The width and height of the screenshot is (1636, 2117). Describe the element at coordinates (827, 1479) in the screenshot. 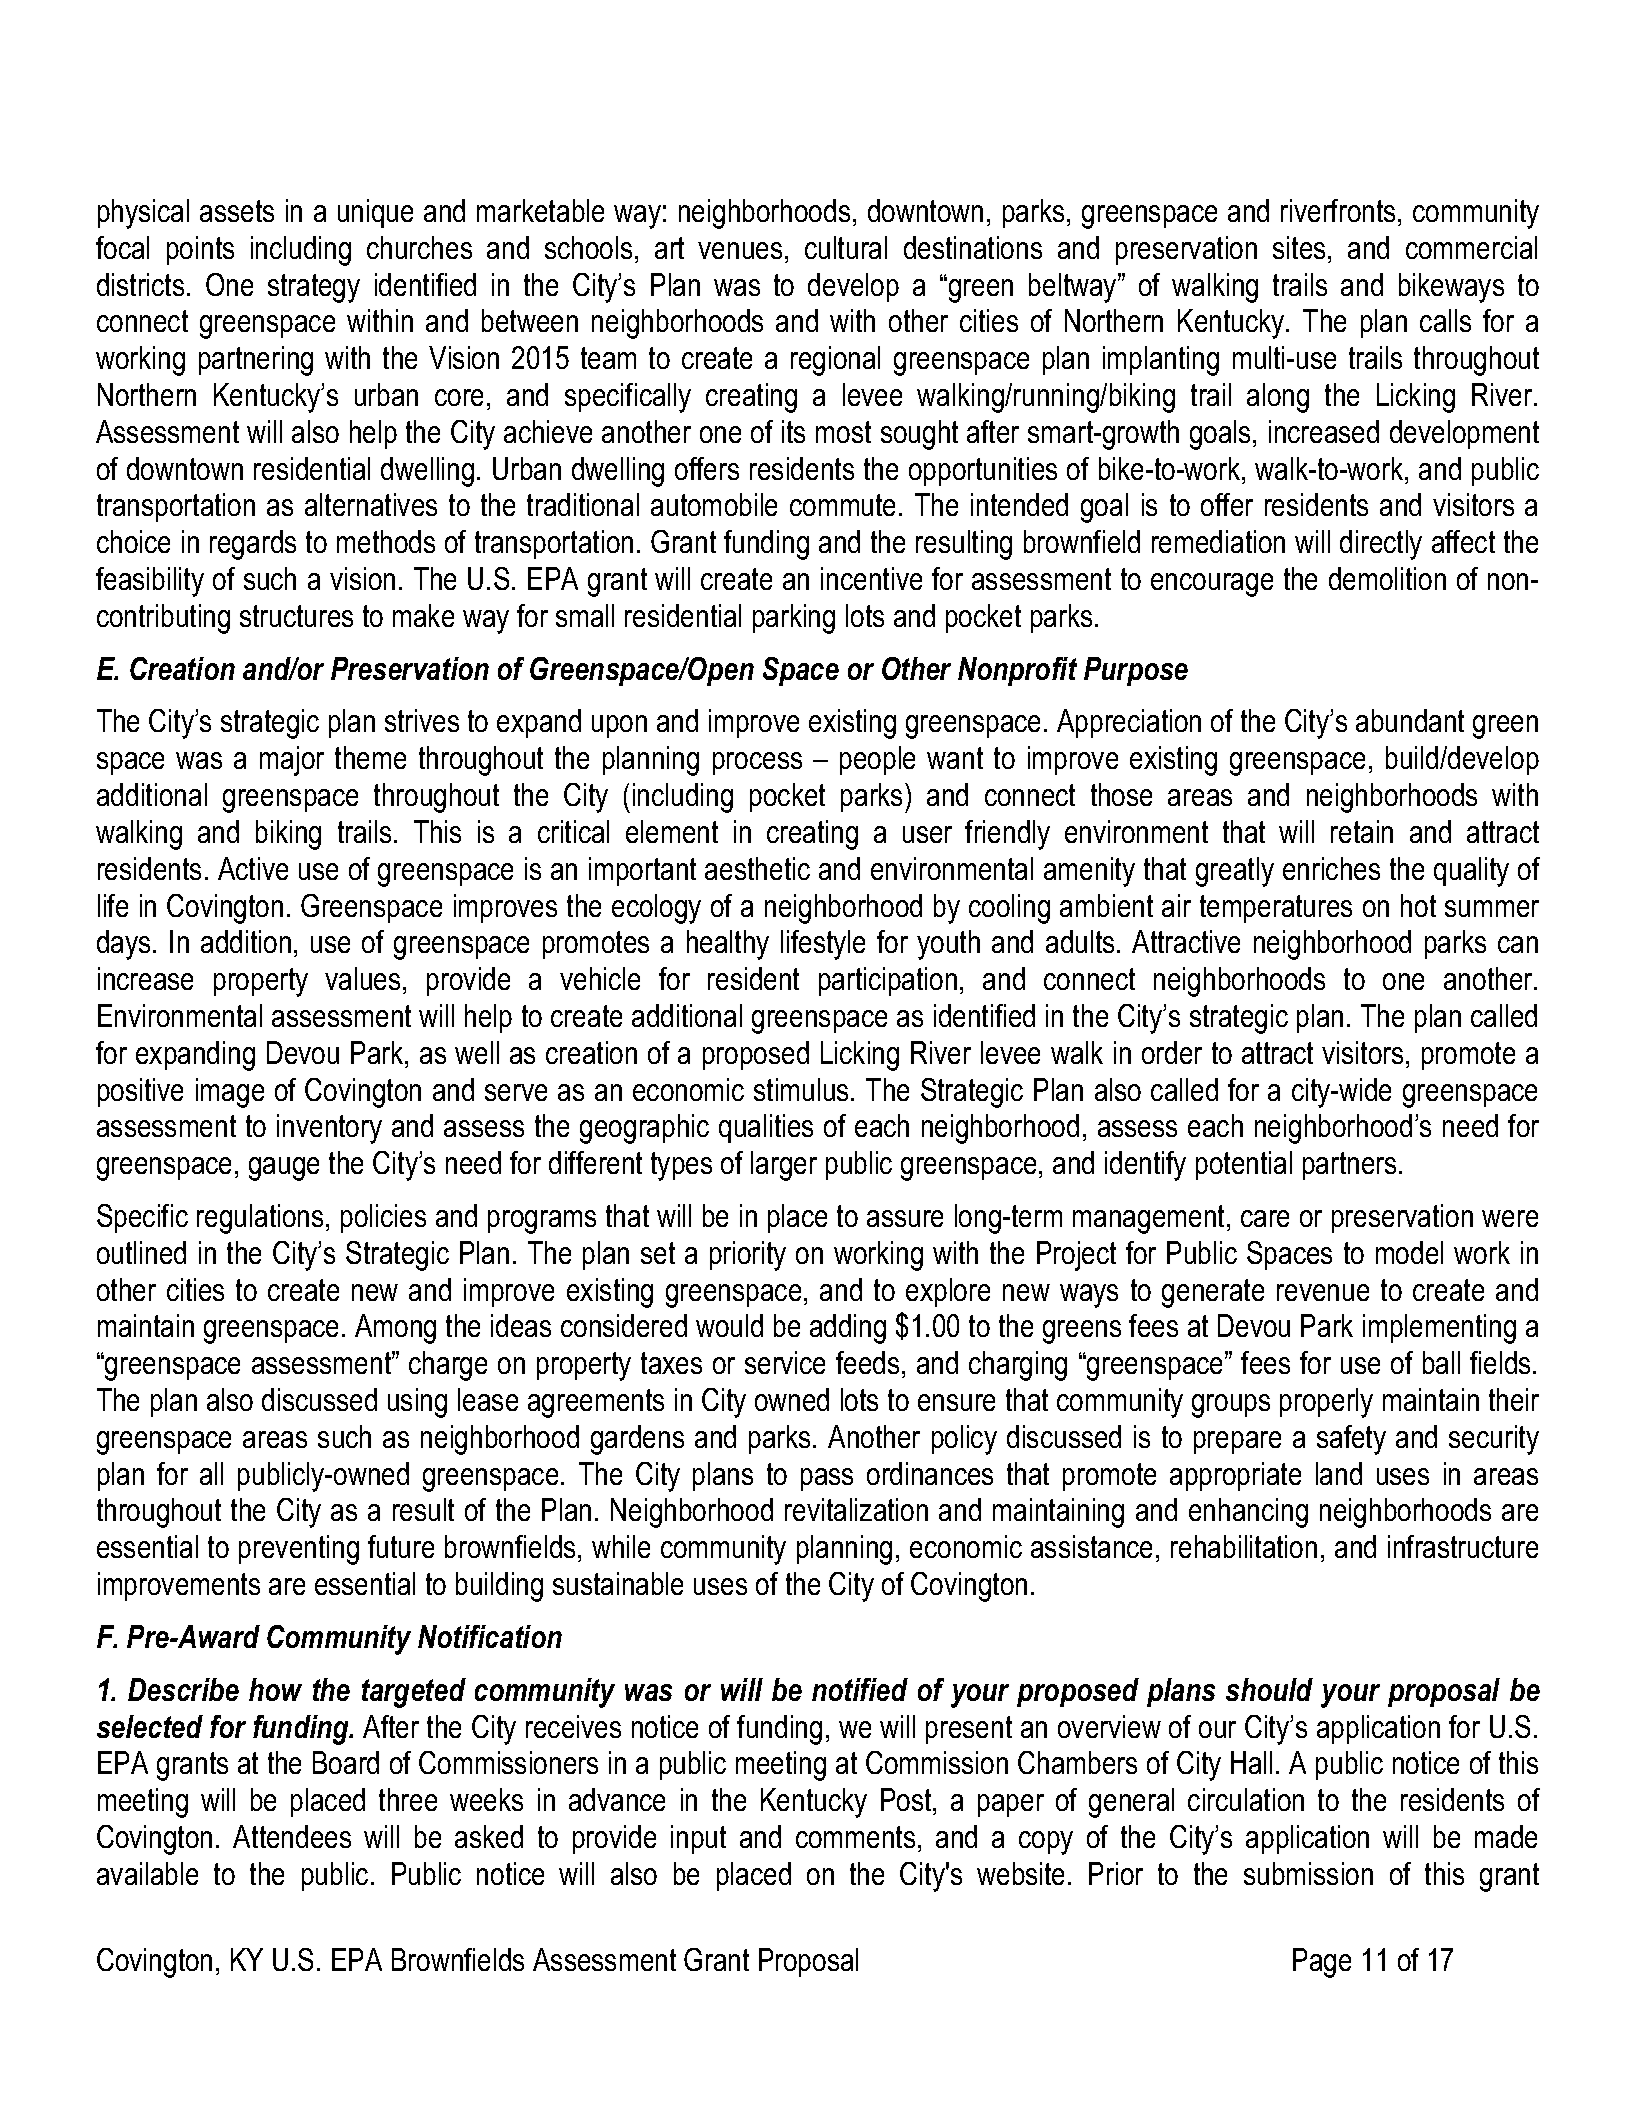

I see `pass` at that location.
